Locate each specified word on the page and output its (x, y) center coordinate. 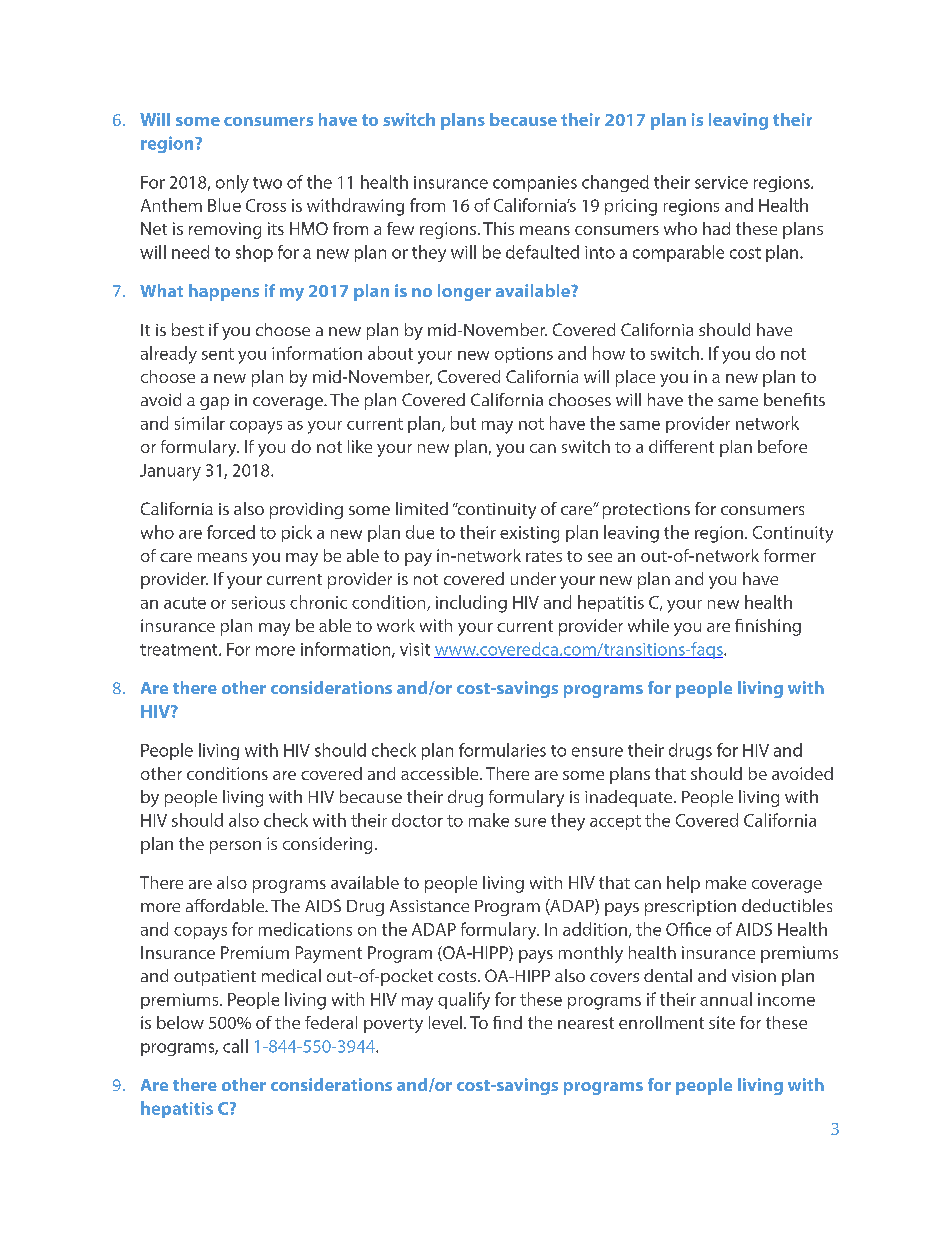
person (235, 847)
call (235, 1046)
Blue (224, 205)
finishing (768, 627)
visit (415, 649)
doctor (417, 820)
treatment (180, 650)
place (635, 378)
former (790, 555)
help (683, 884)
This (498, 228)
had (716, 228)
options (524, 355)
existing (529, 534)
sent (218, 354)
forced (231, 532)
